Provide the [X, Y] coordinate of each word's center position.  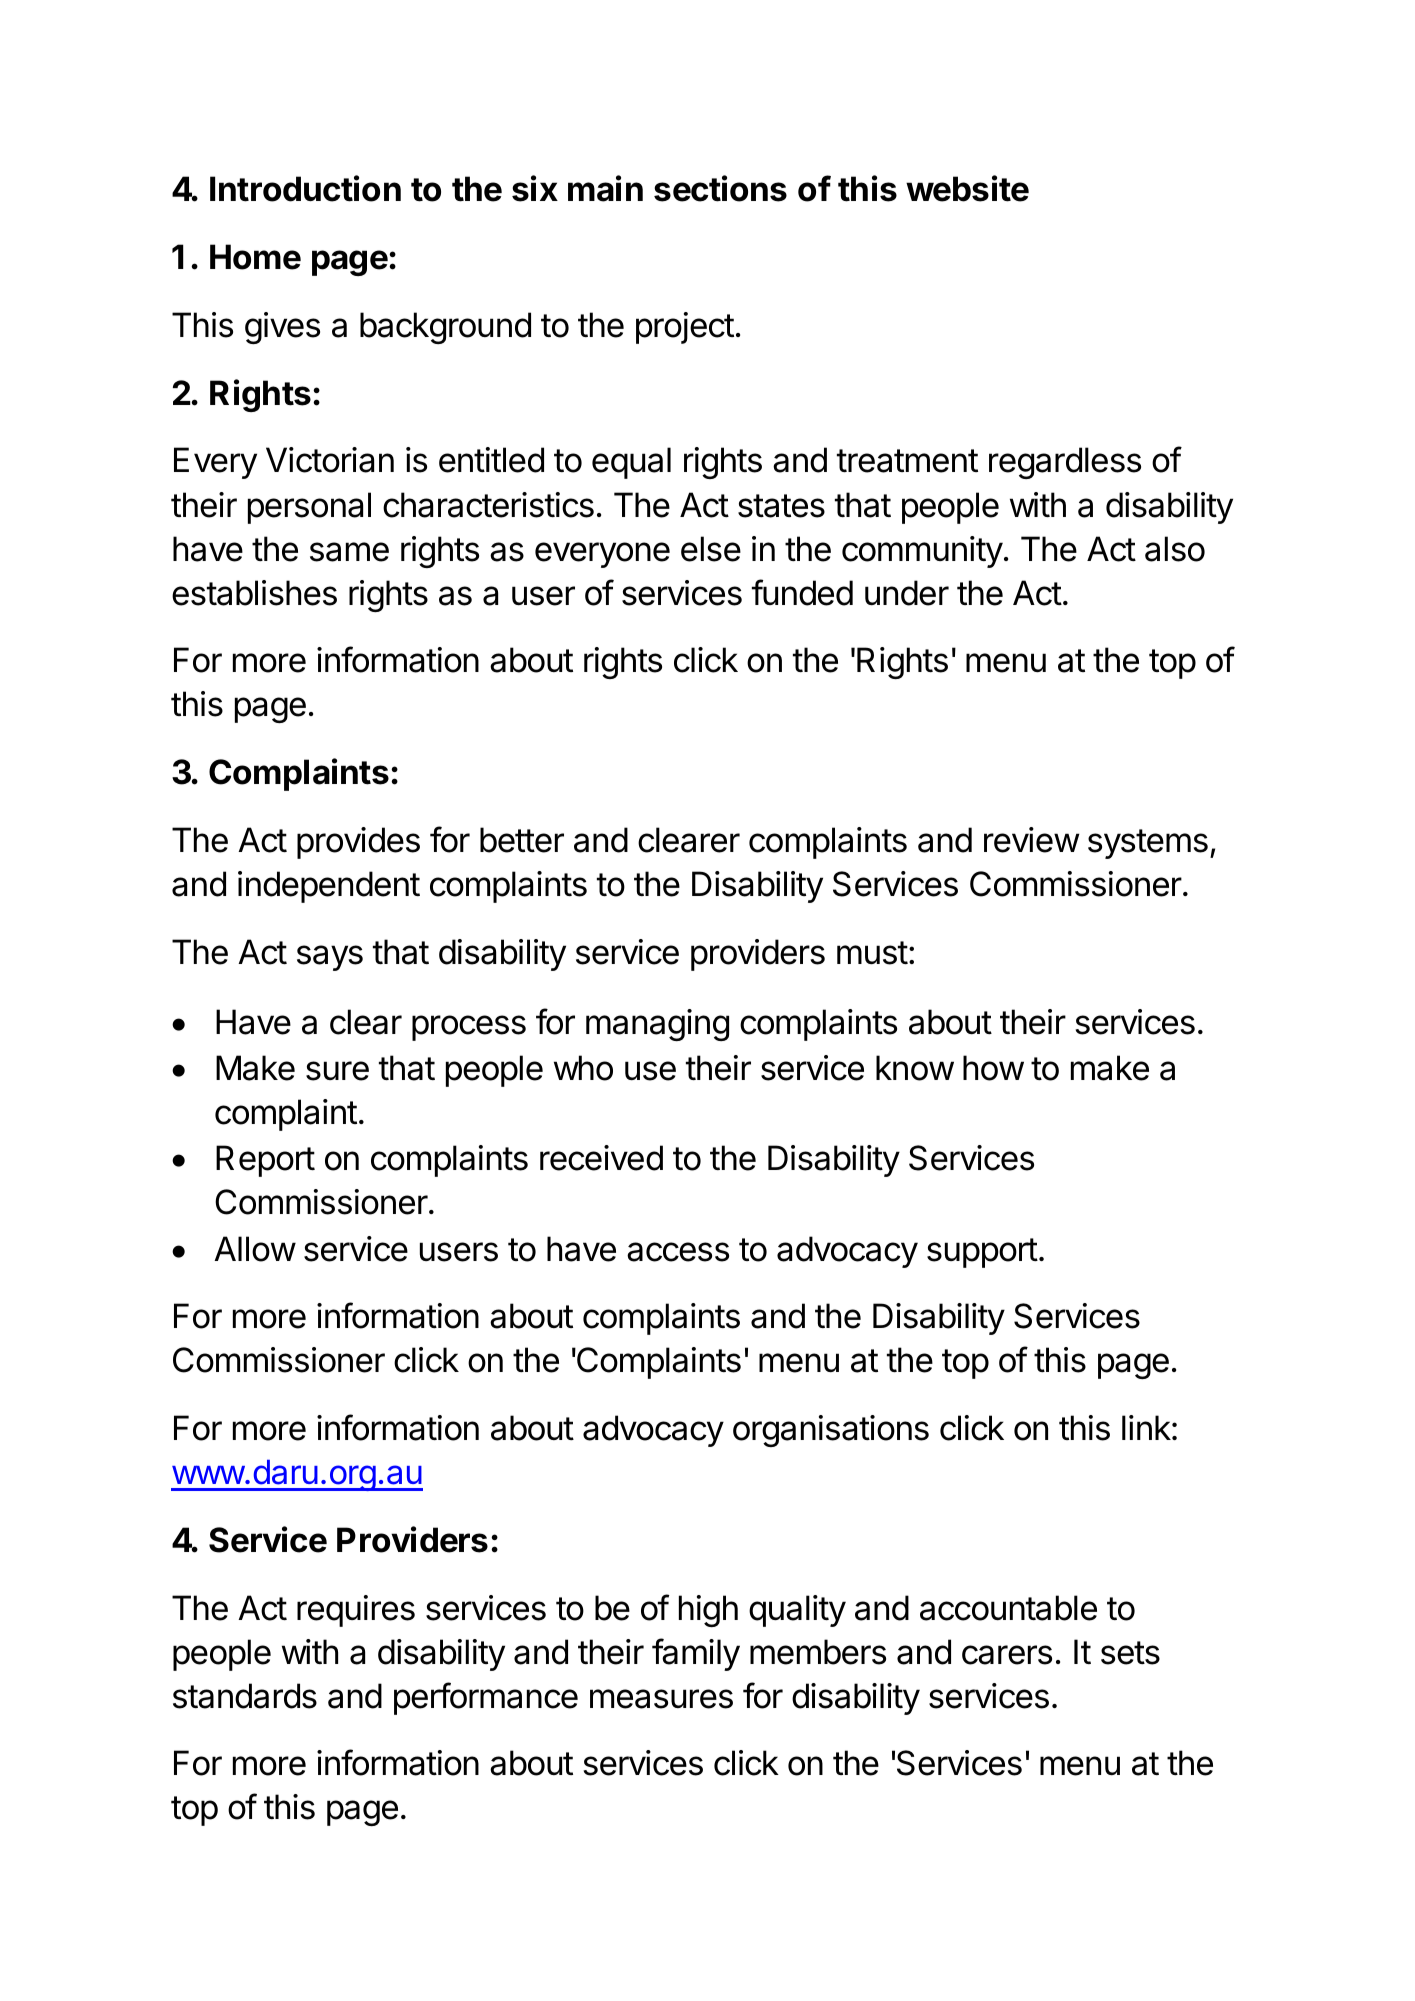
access [678, 1252]
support [982, 1253]
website [967, 188]
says [330, 958]
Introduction [305, 188]
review [1032, 840]
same [349, 552]
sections [720, 188]
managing [657, 1025]
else [711, 549]
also [1175, 549]
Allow [255, 1249]
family [696, 1654]
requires [356, 1611]
